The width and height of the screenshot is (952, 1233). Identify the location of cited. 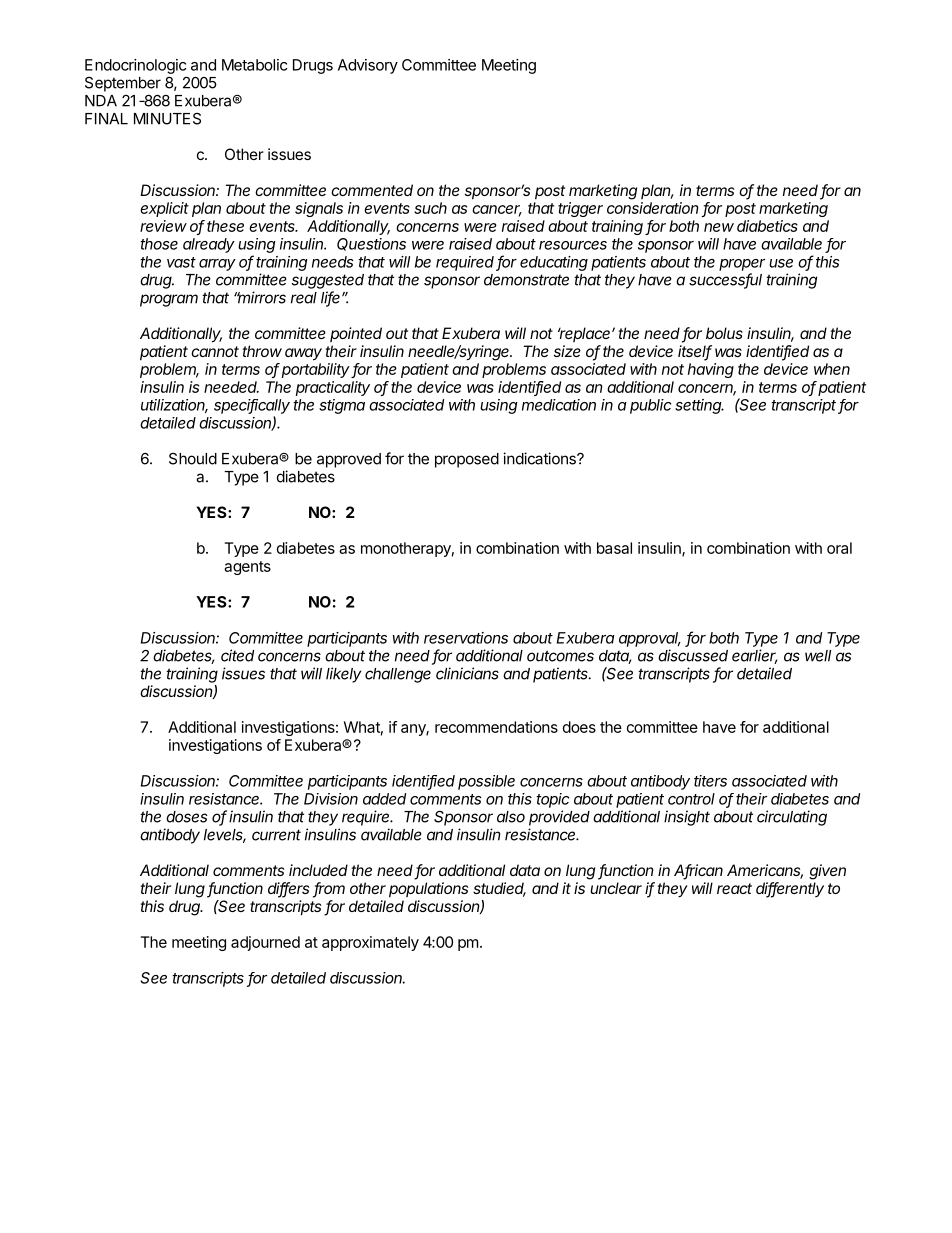
(237, 655).
